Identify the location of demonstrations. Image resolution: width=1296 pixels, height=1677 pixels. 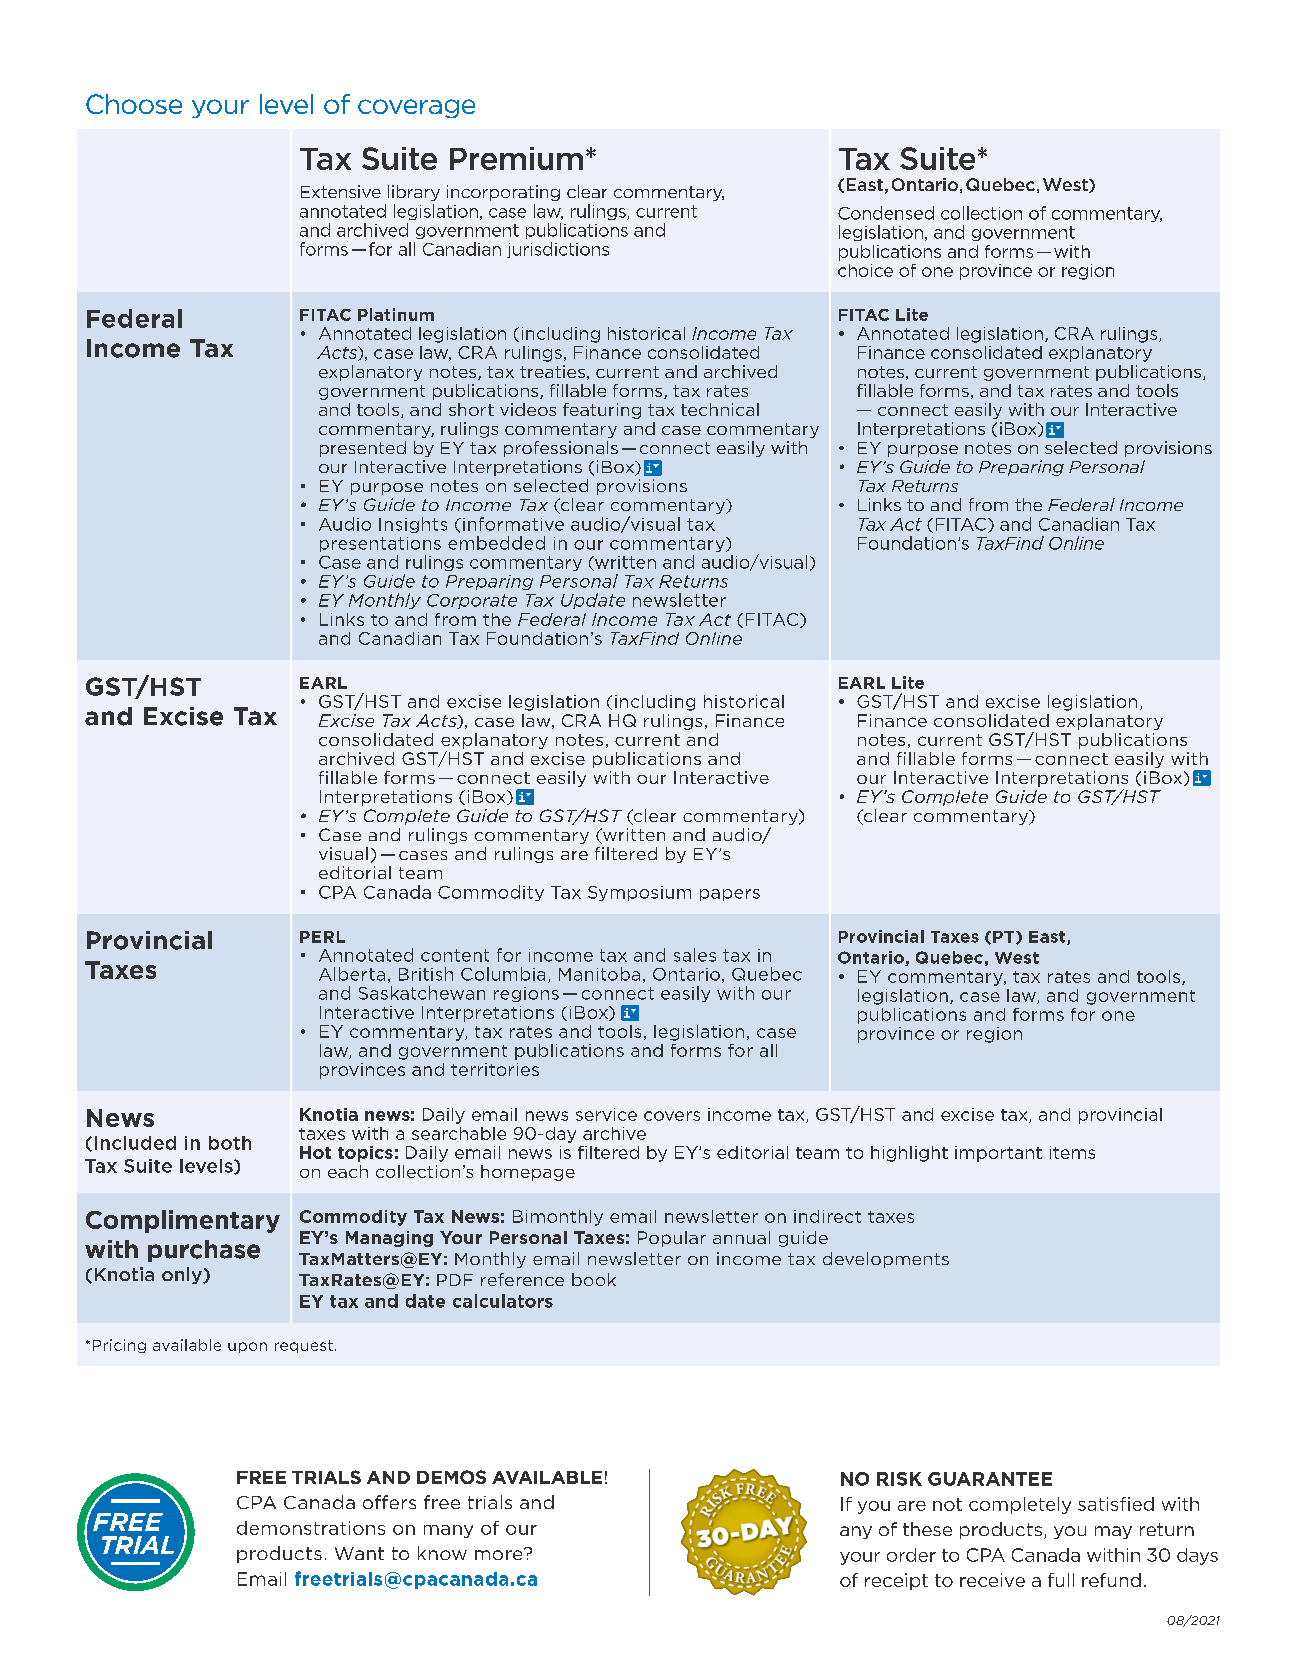
(311, 1528).
